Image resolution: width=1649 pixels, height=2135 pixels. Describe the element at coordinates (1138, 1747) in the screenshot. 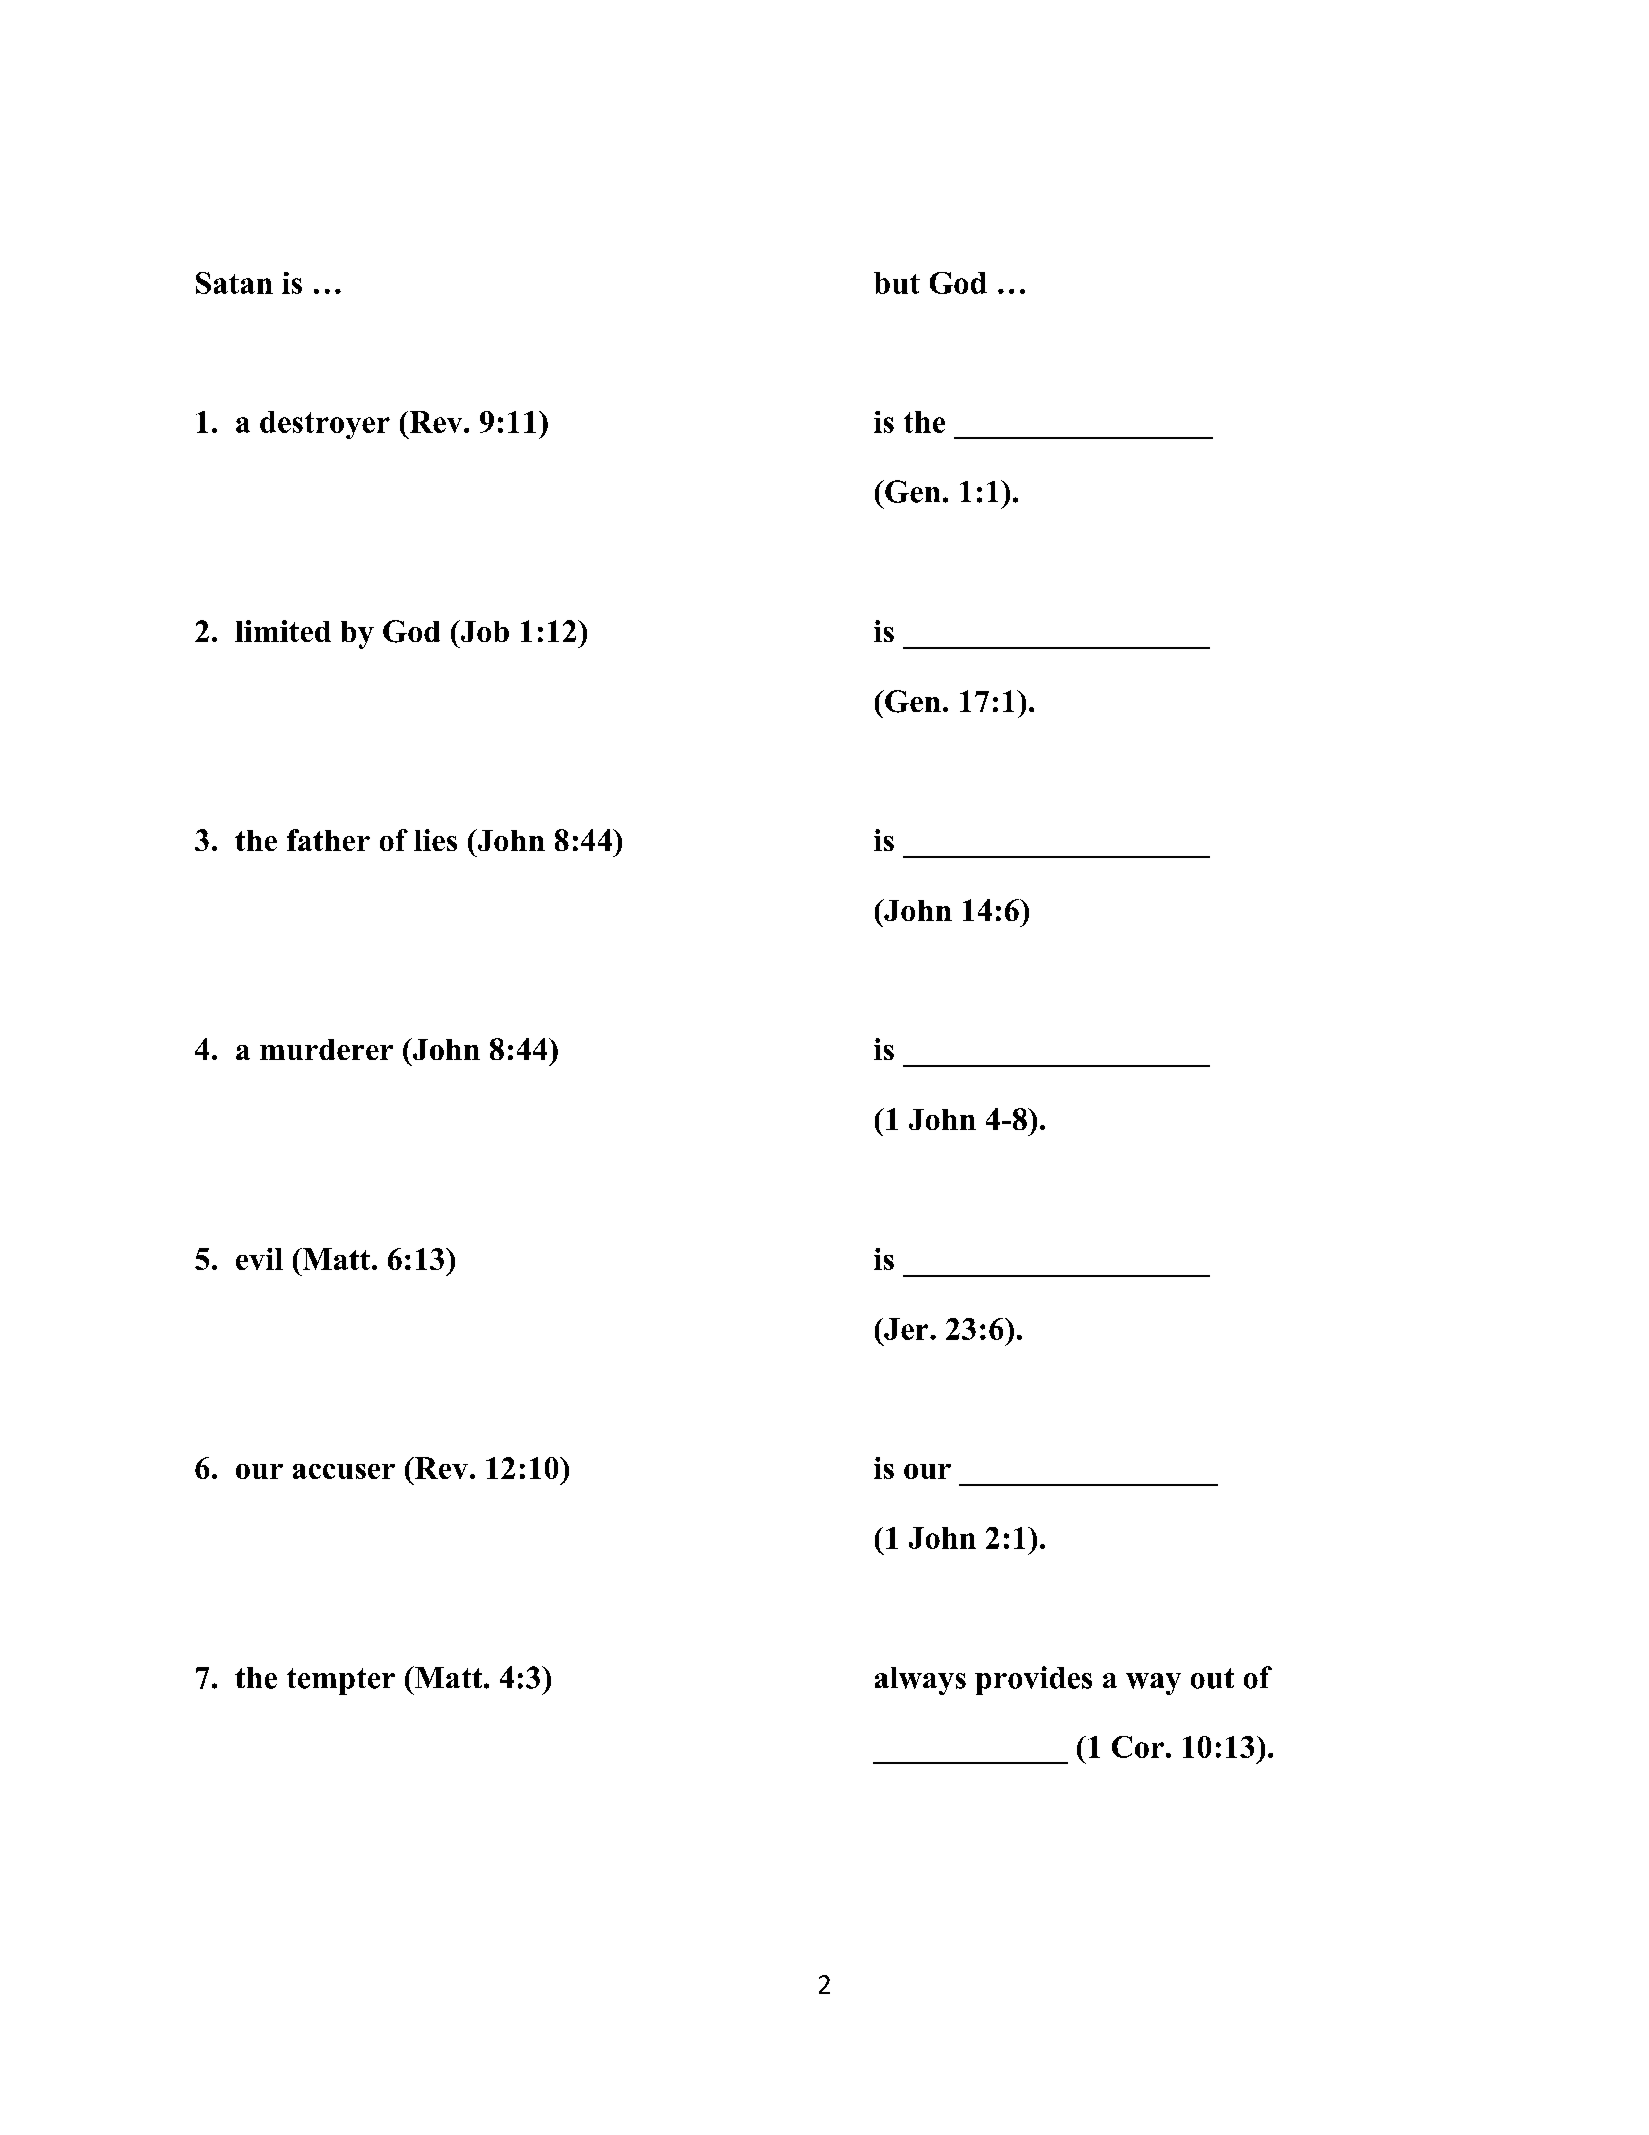

I see `Cor` at that location.
